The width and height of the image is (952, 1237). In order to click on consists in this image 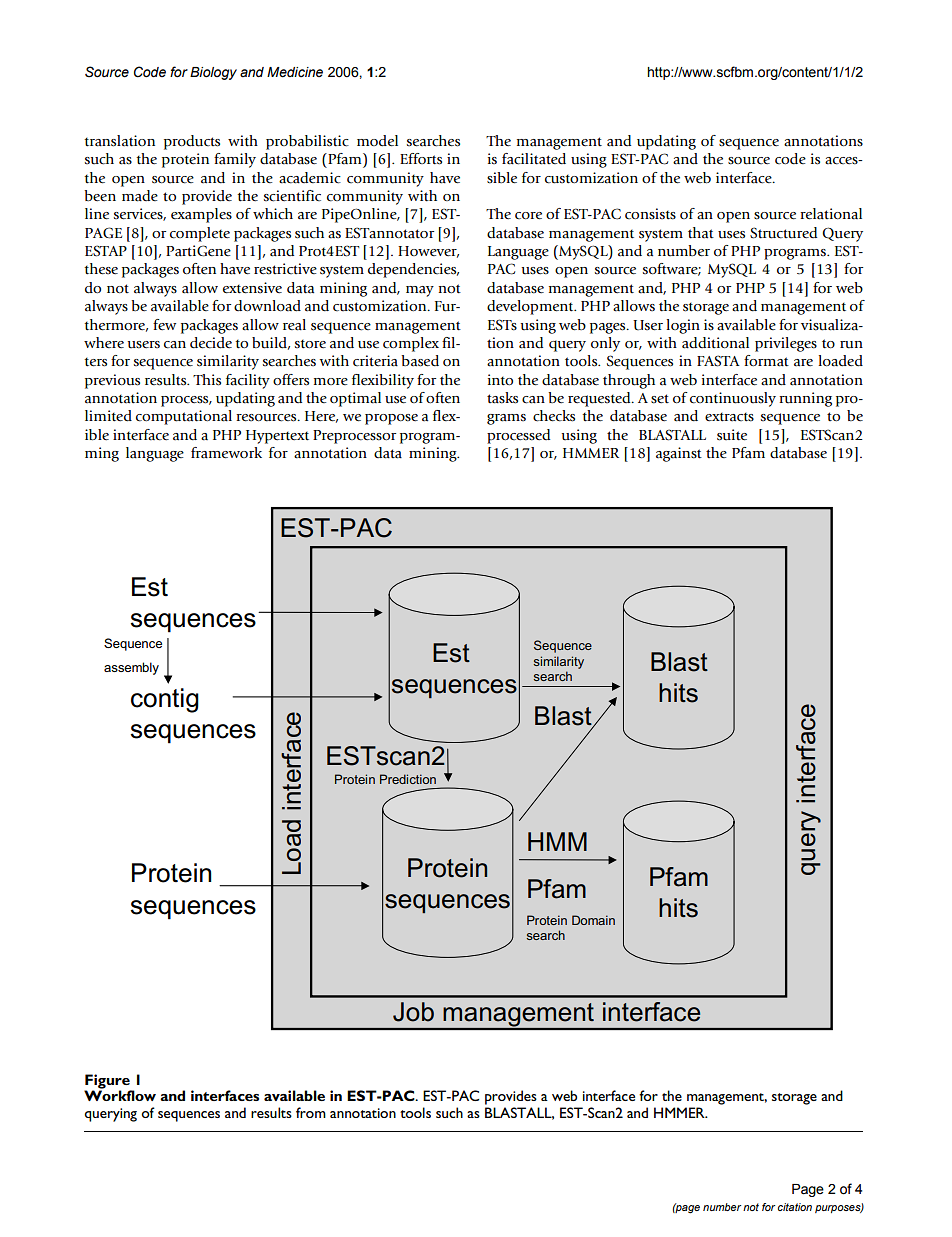, I will do `click(650, 214)`.
